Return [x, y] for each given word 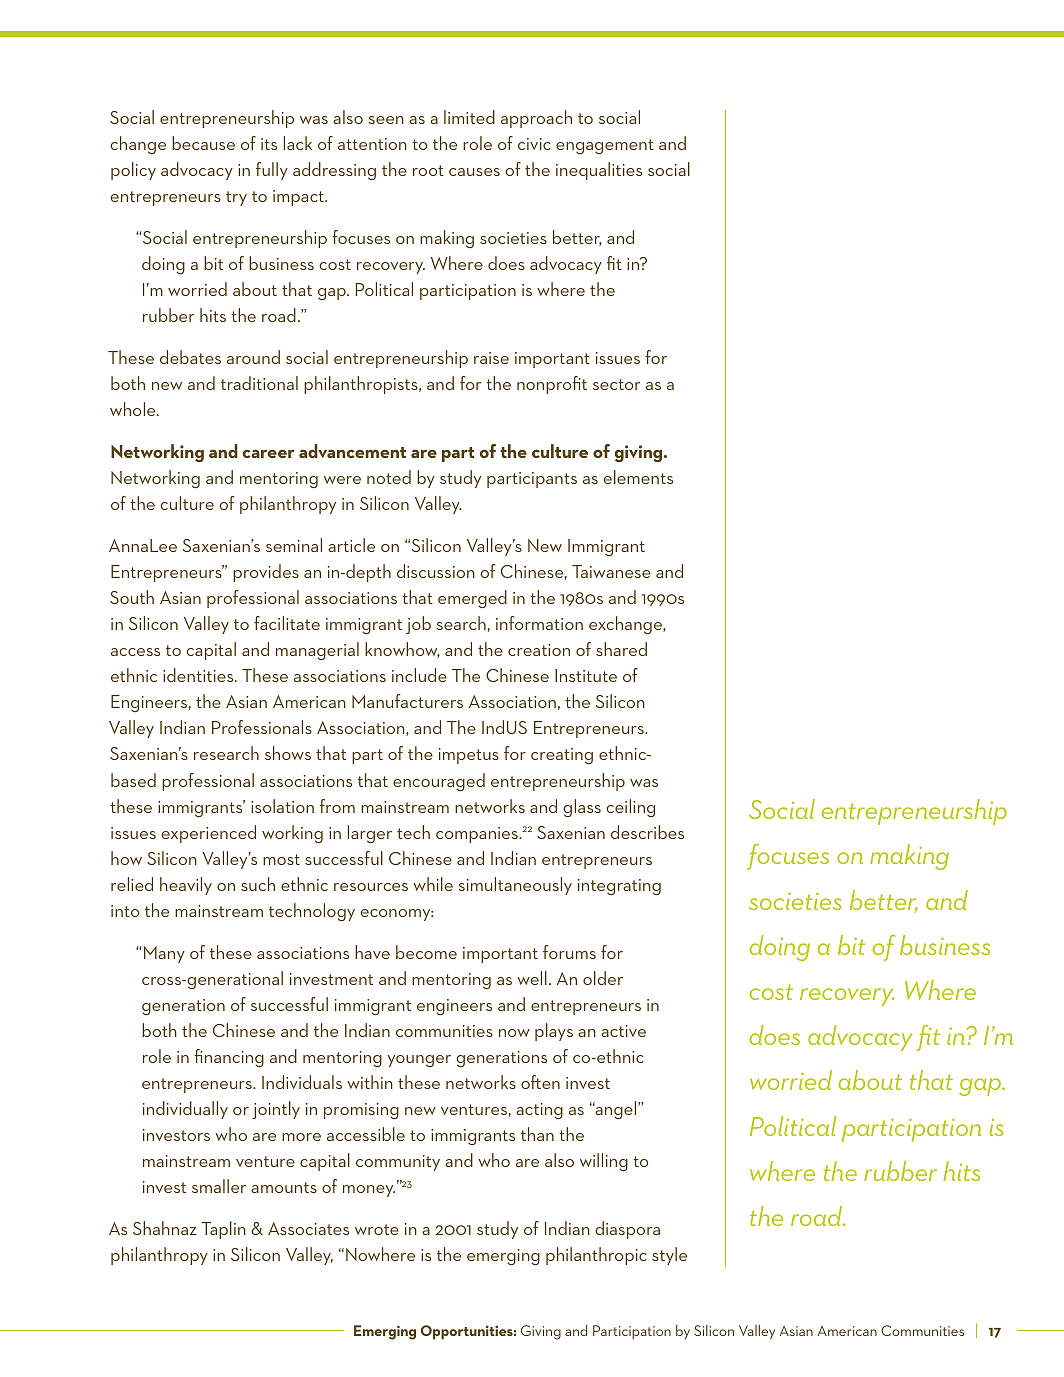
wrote [377, 1229]
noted [389, 477]
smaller [219, 1186]
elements [638, 477]
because [203, 143]
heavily [186, 886]
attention [372, 144]
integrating [619, 887]
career [269, 453]
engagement [605, 146]
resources [371, 887]
